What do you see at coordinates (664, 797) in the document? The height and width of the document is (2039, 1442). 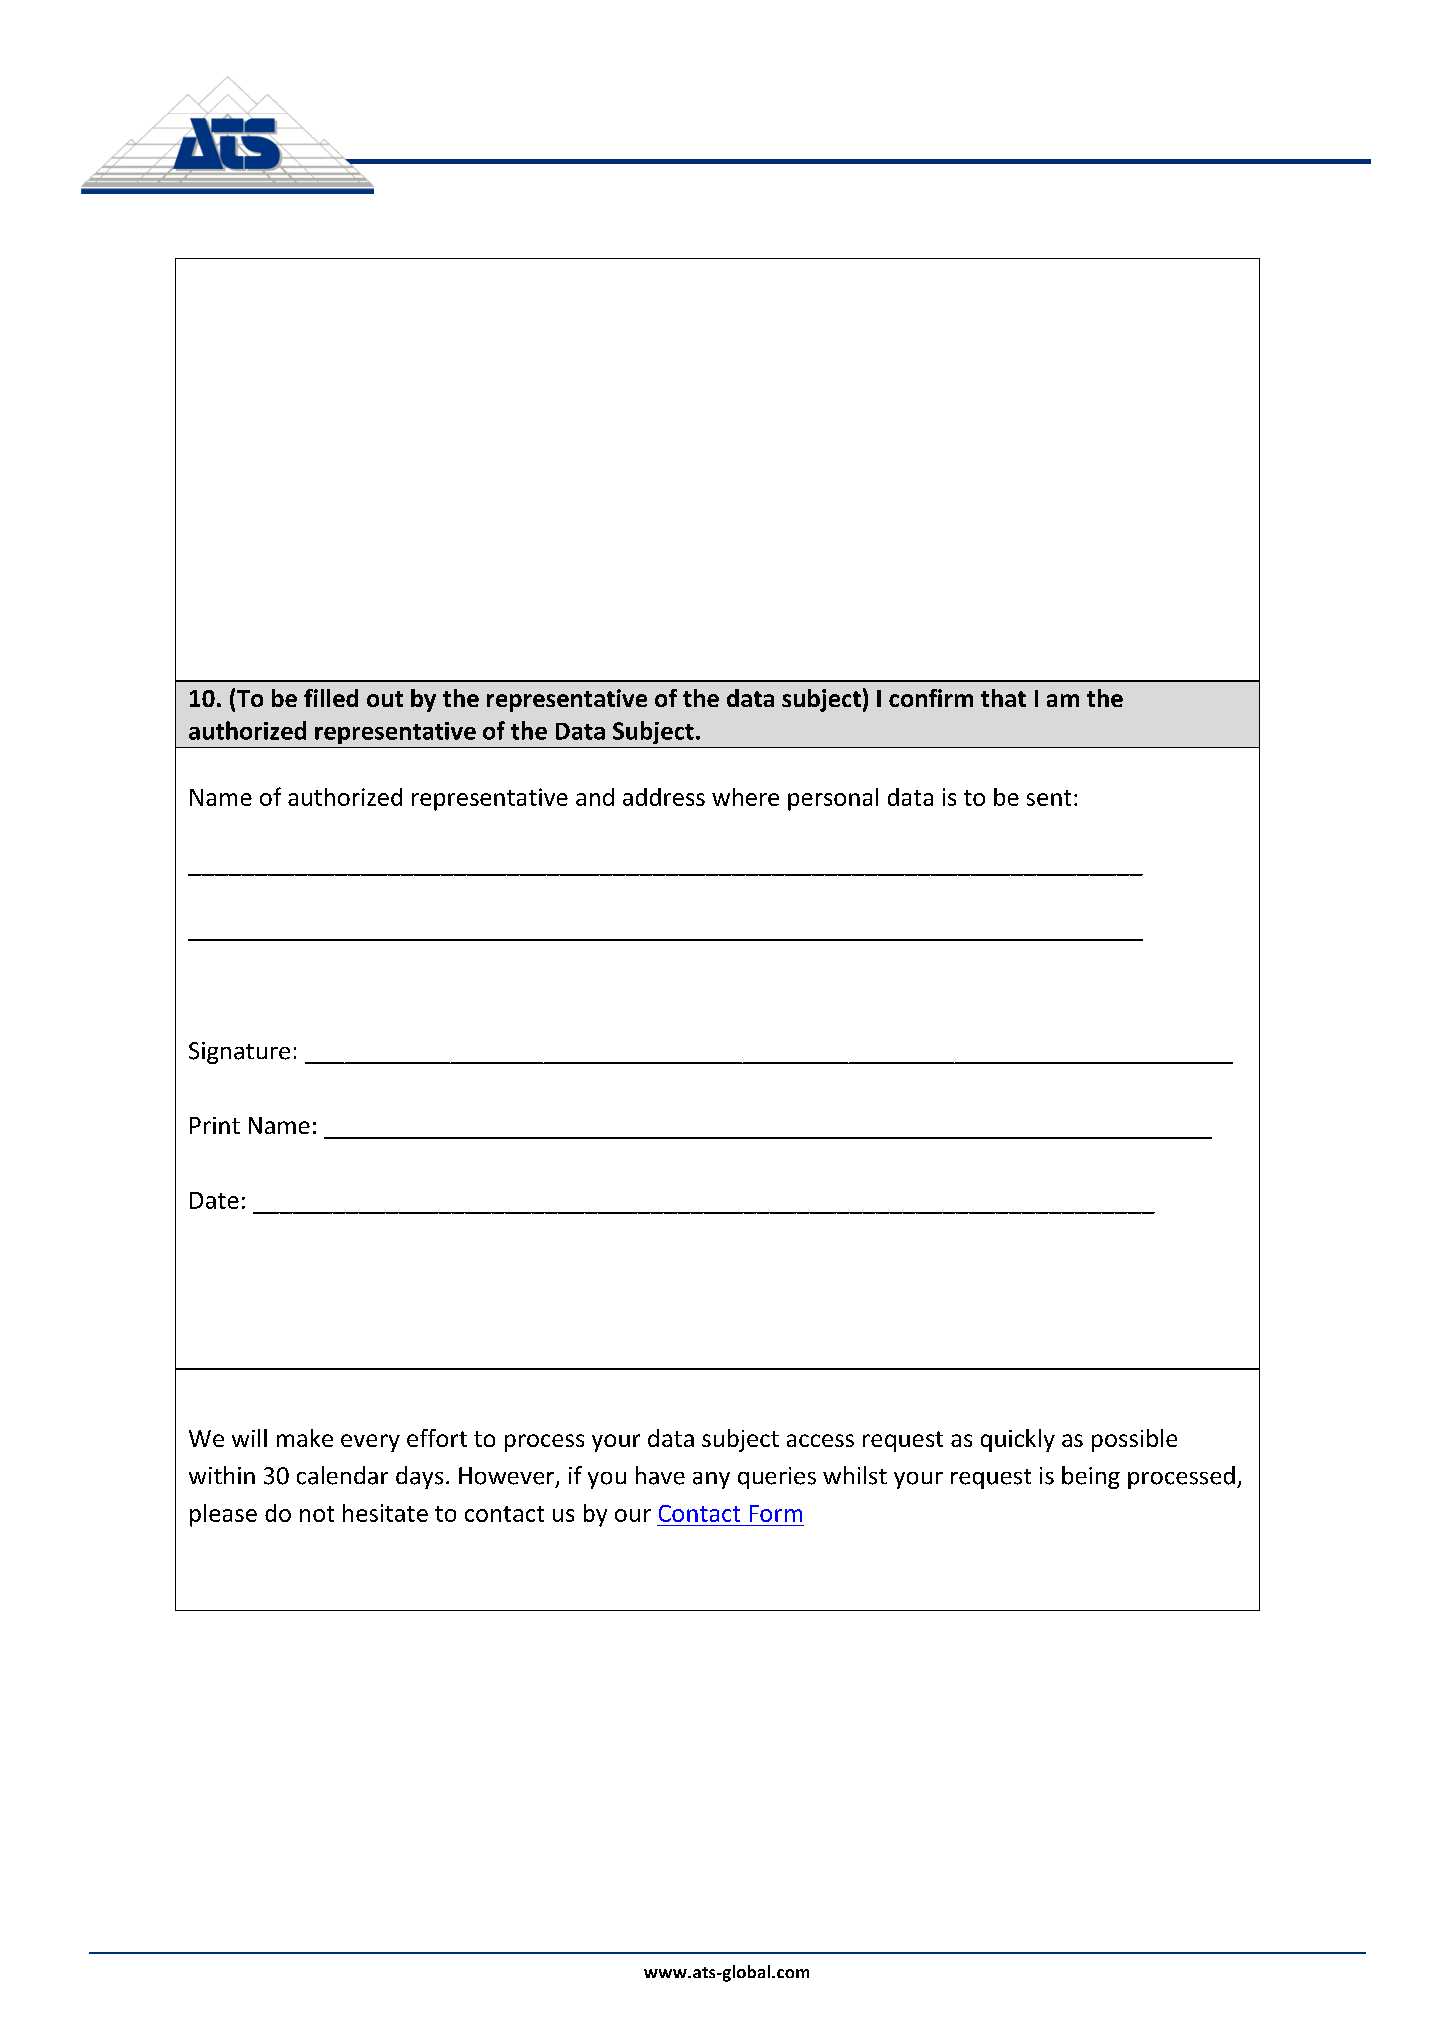 I see `address` at bounding box center [664, 797].
